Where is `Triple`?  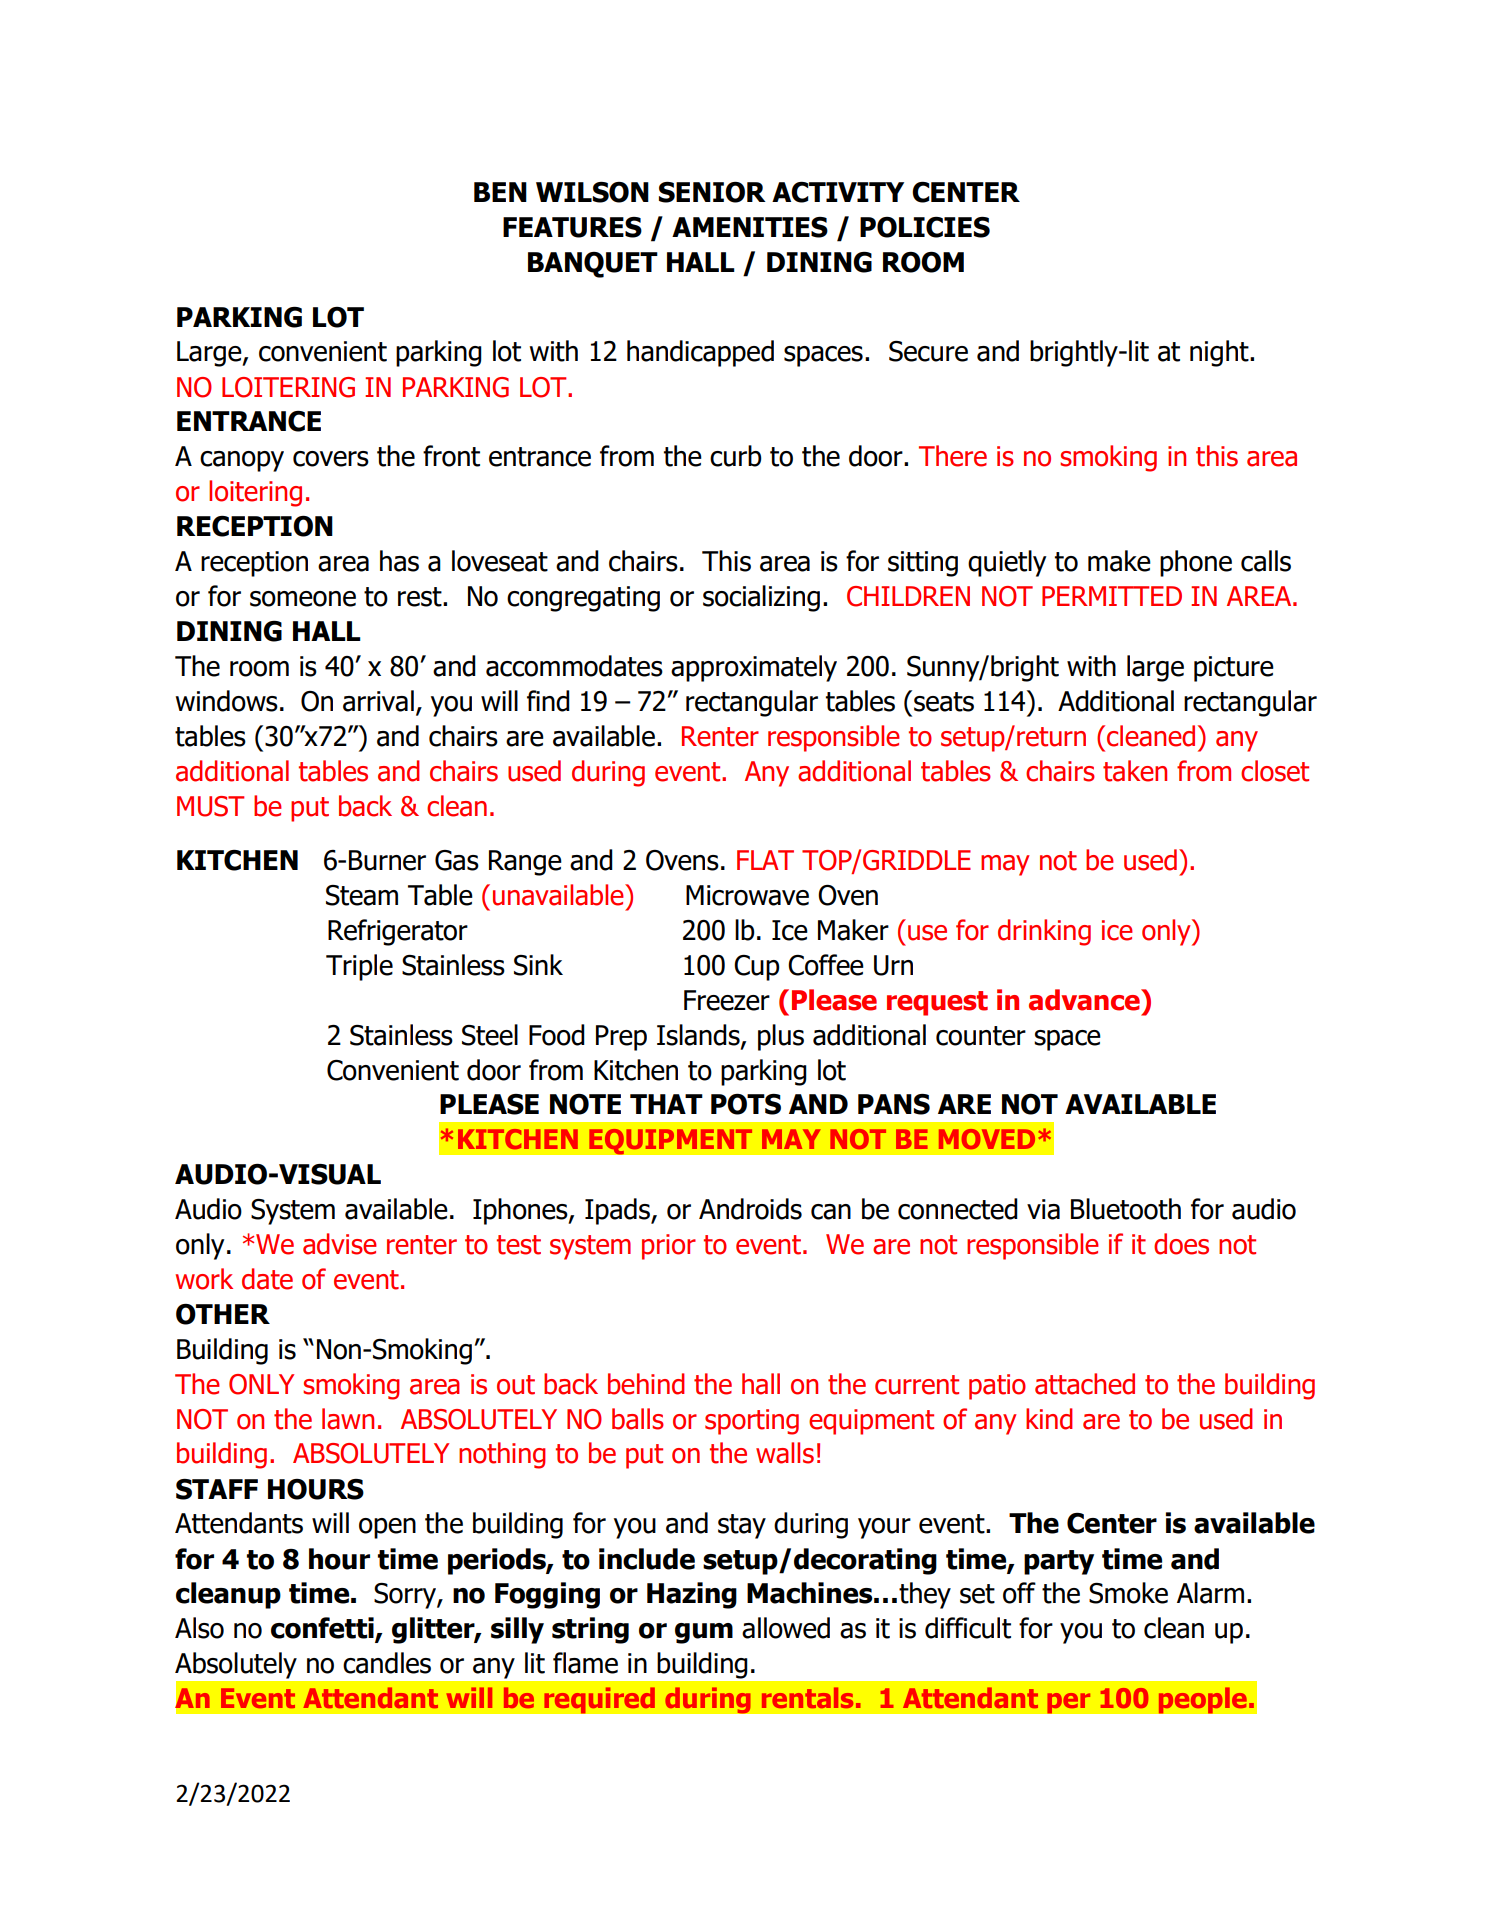 Triple is located at coordinates (359, 967).
